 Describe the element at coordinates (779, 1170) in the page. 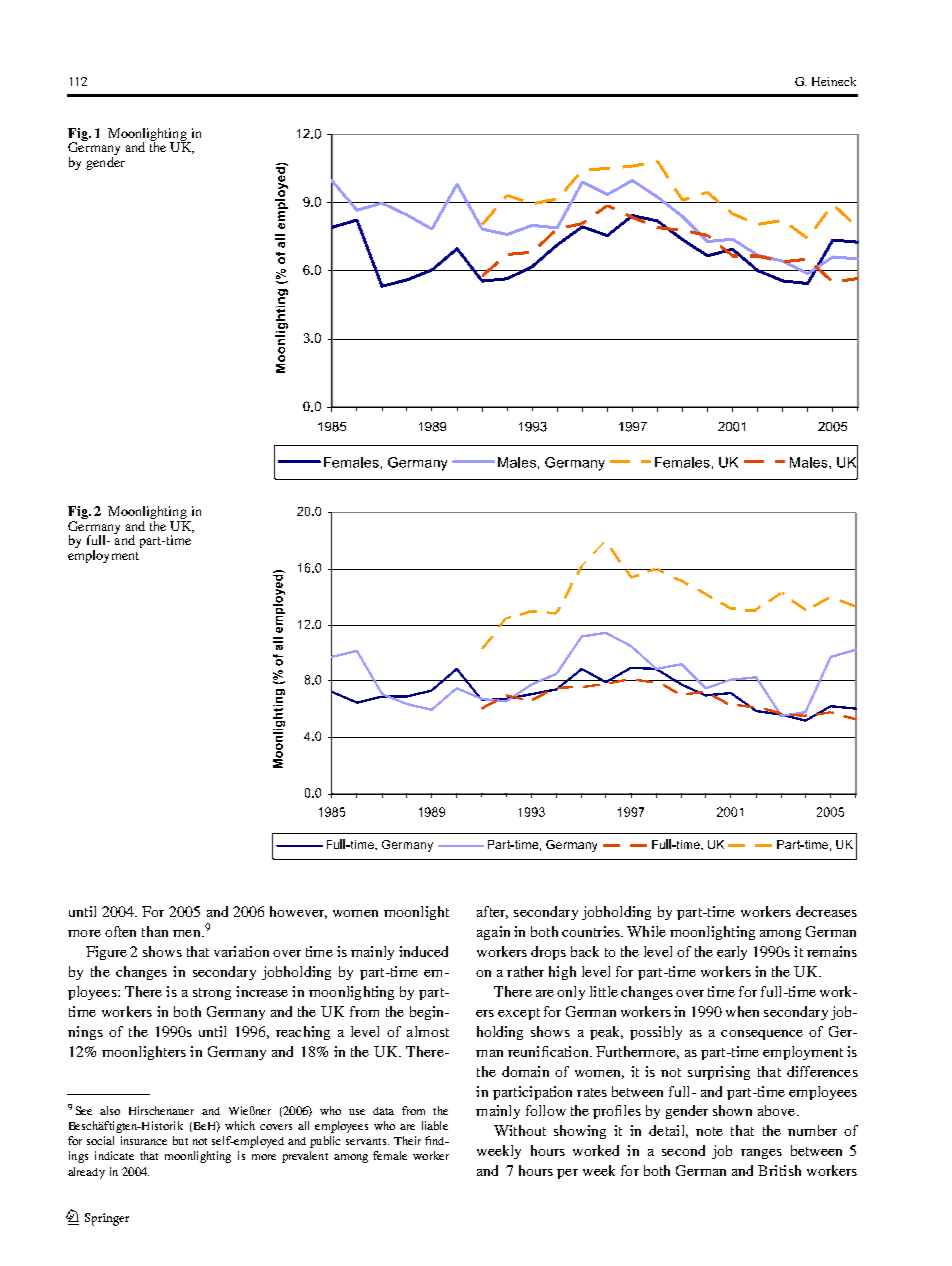

I see `British` at that location.
